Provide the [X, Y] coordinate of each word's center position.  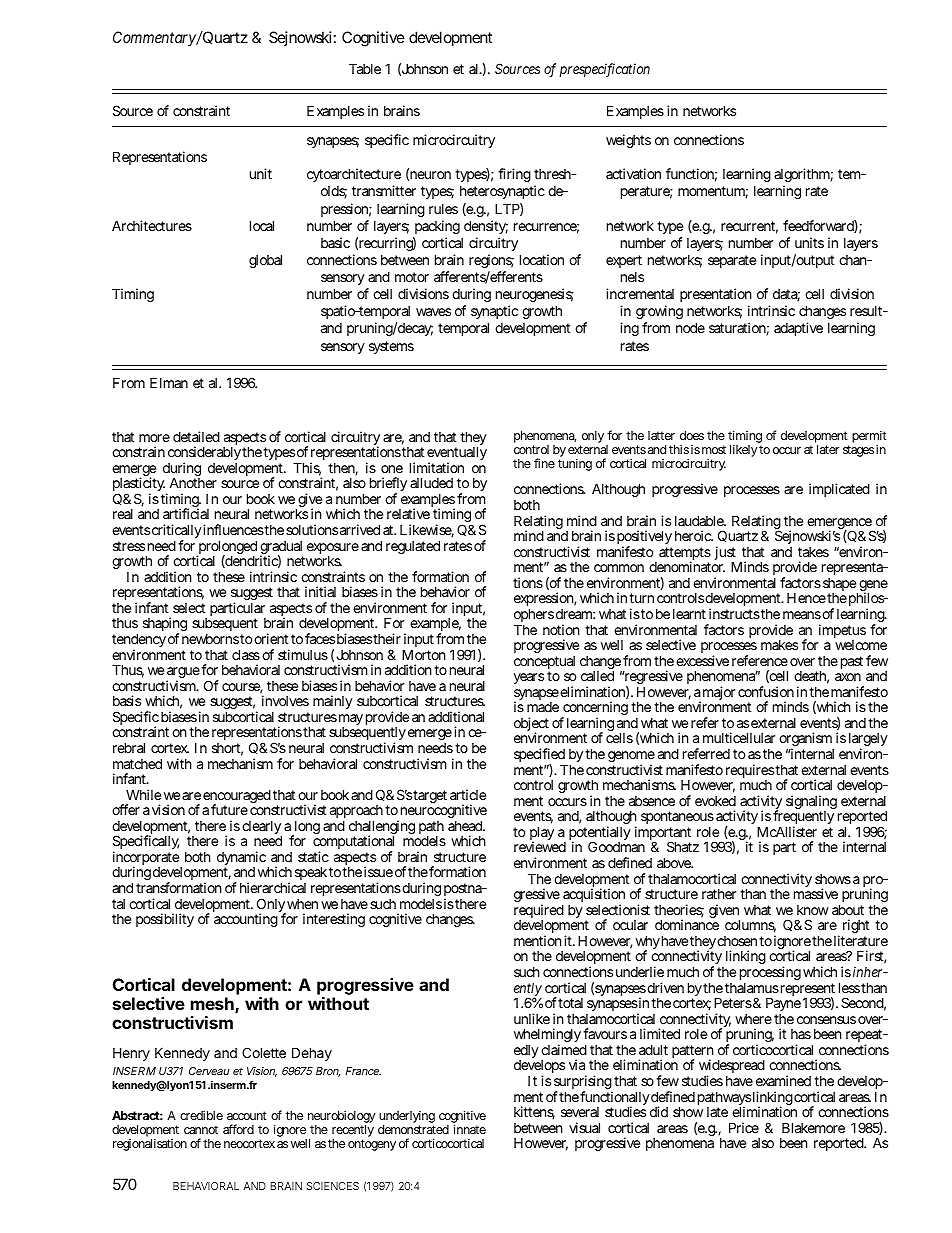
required [539, 912]
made [543, 707]
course [242, 688]
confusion [766, 691]
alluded [431, 482]
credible [201, 1115]
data [786, 295]
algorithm [803, 177]
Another [193, 483]
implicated [839, 490]
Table [365, 68]
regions [491, 261]
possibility [165, 920]
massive [816, 893]
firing [514, 175]
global [265, 261]
